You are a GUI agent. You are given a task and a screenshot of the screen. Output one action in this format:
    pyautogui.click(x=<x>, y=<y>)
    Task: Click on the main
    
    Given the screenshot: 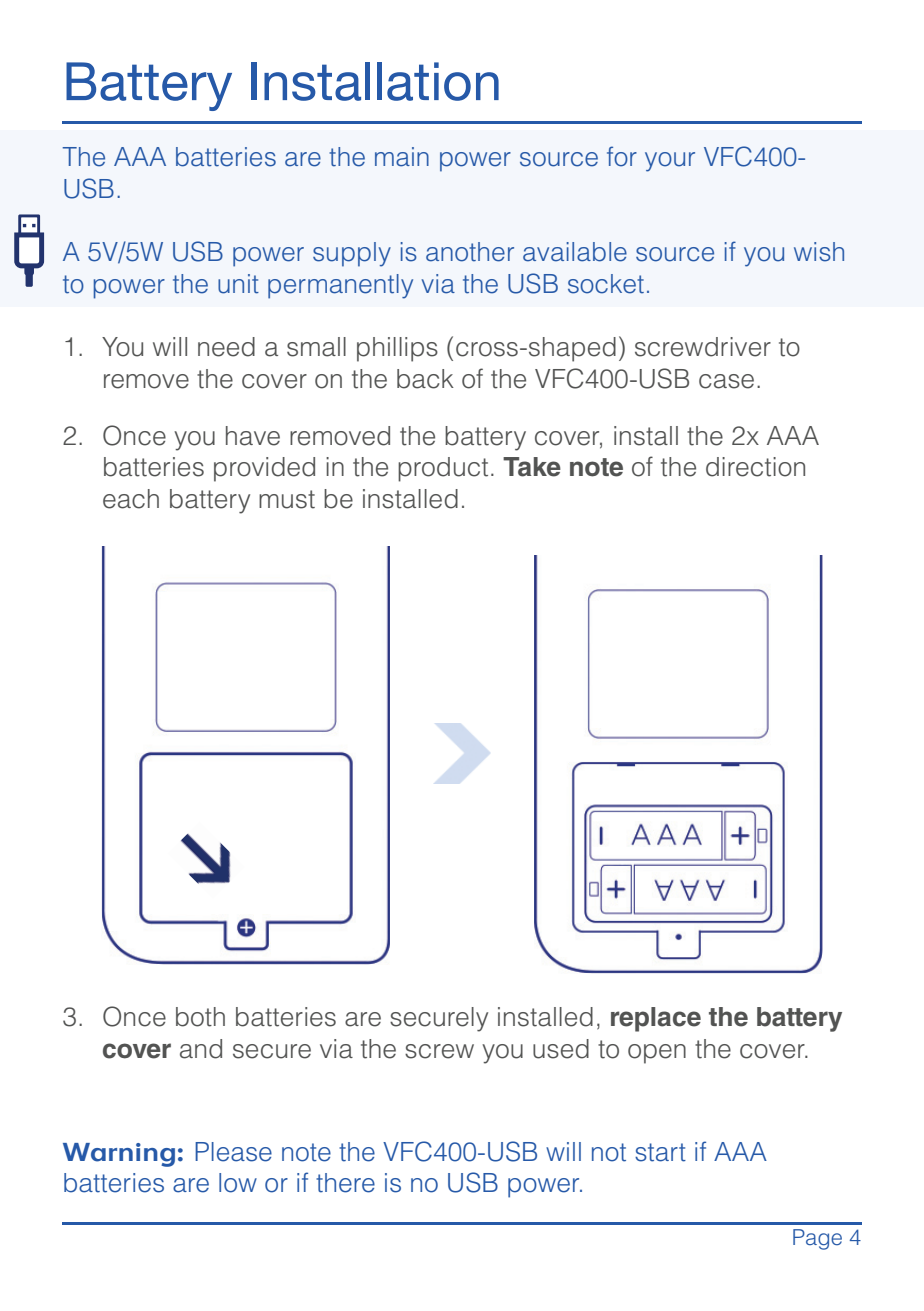 What is the action you would take?
    pyautogui.click(x=402, y=157)
